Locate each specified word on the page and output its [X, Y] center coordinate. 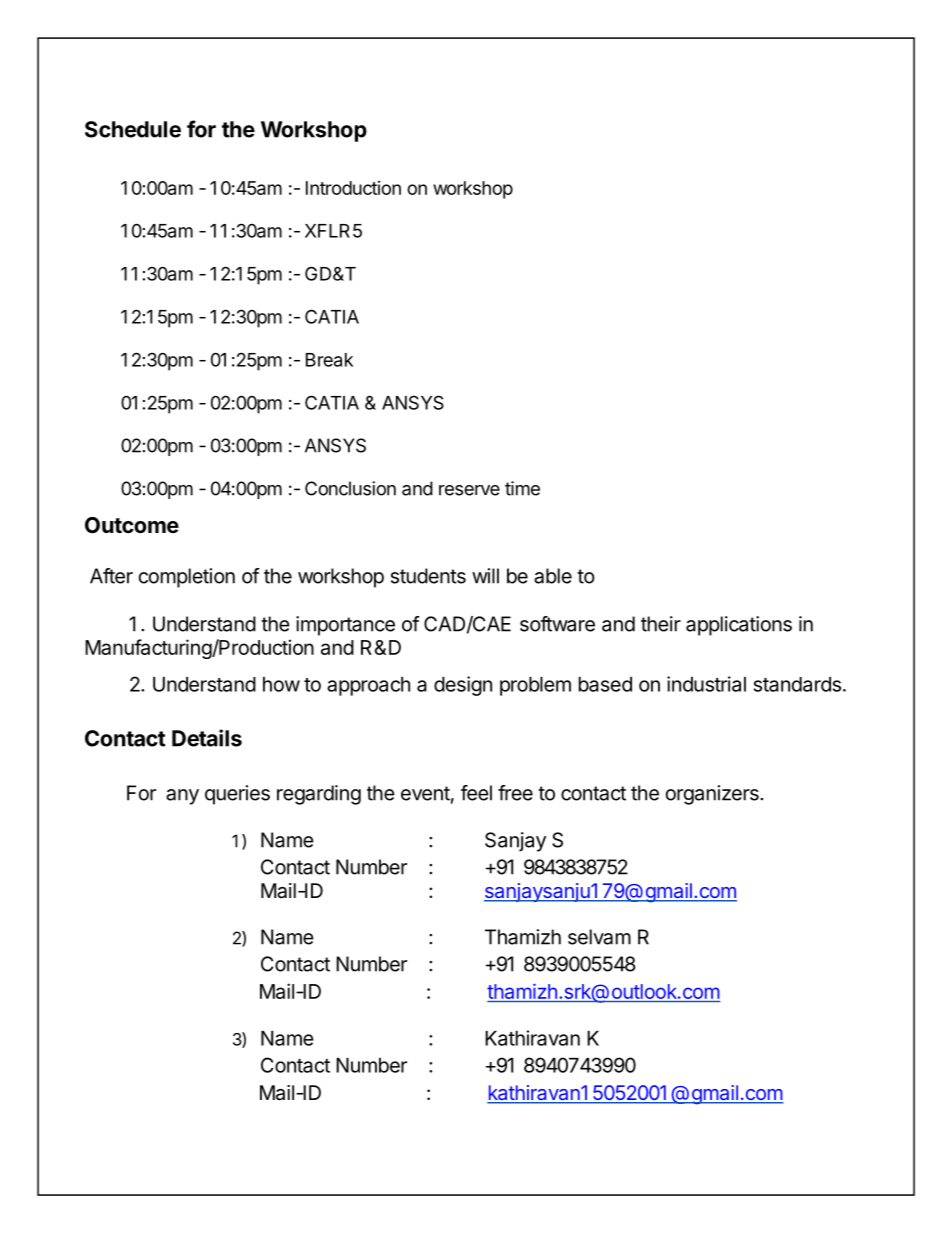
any [182, 797]
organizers [713, 795]
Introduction [353, 188]
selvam [599, 937]
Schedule [133, 129]
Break [329, 360]
